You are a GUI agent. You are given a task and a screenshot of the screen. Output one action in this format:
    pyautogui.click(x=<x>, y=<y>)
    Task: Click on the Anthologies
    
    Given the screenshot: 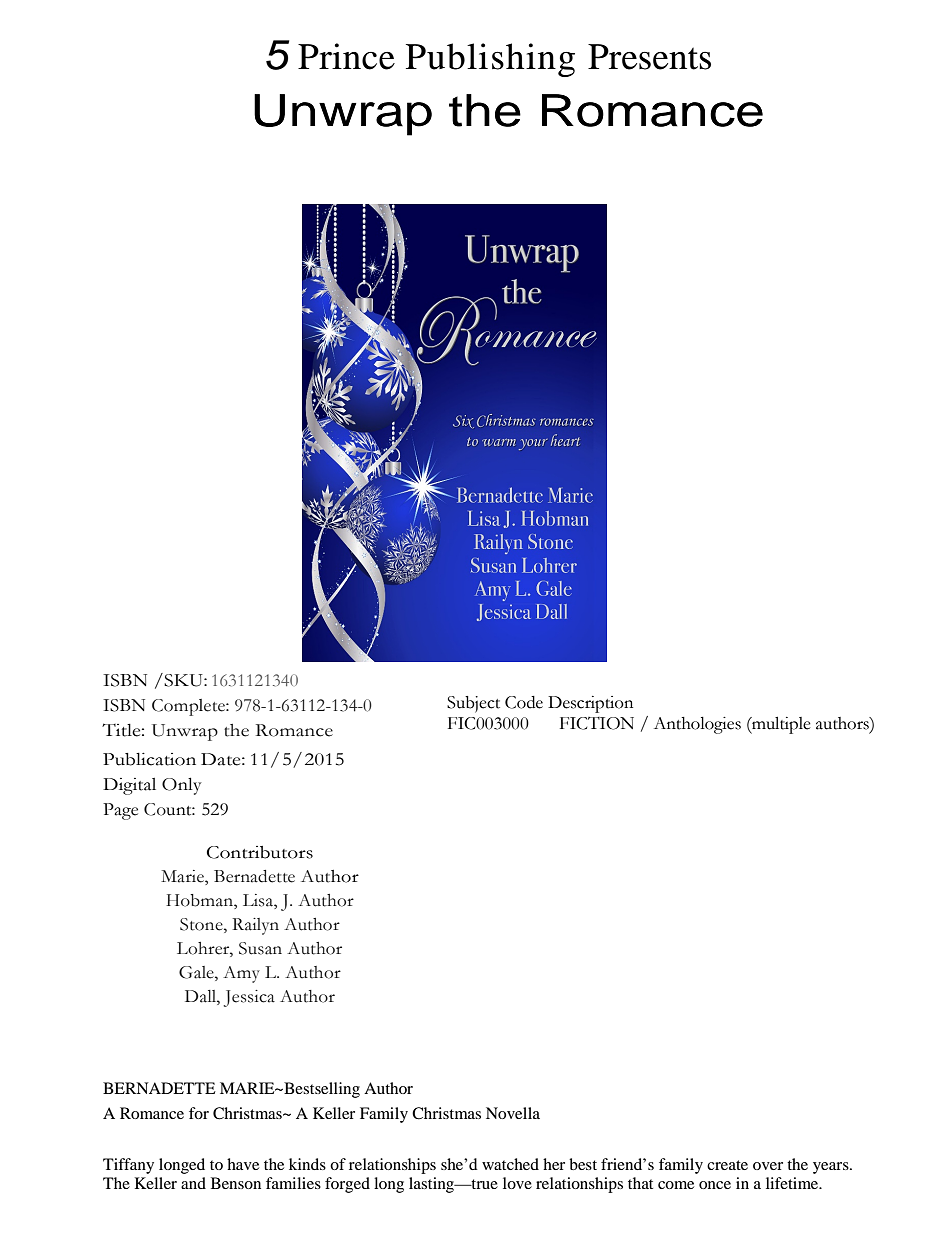 What is the action you would take?
    pyautogui.click(x=697, y=725)
